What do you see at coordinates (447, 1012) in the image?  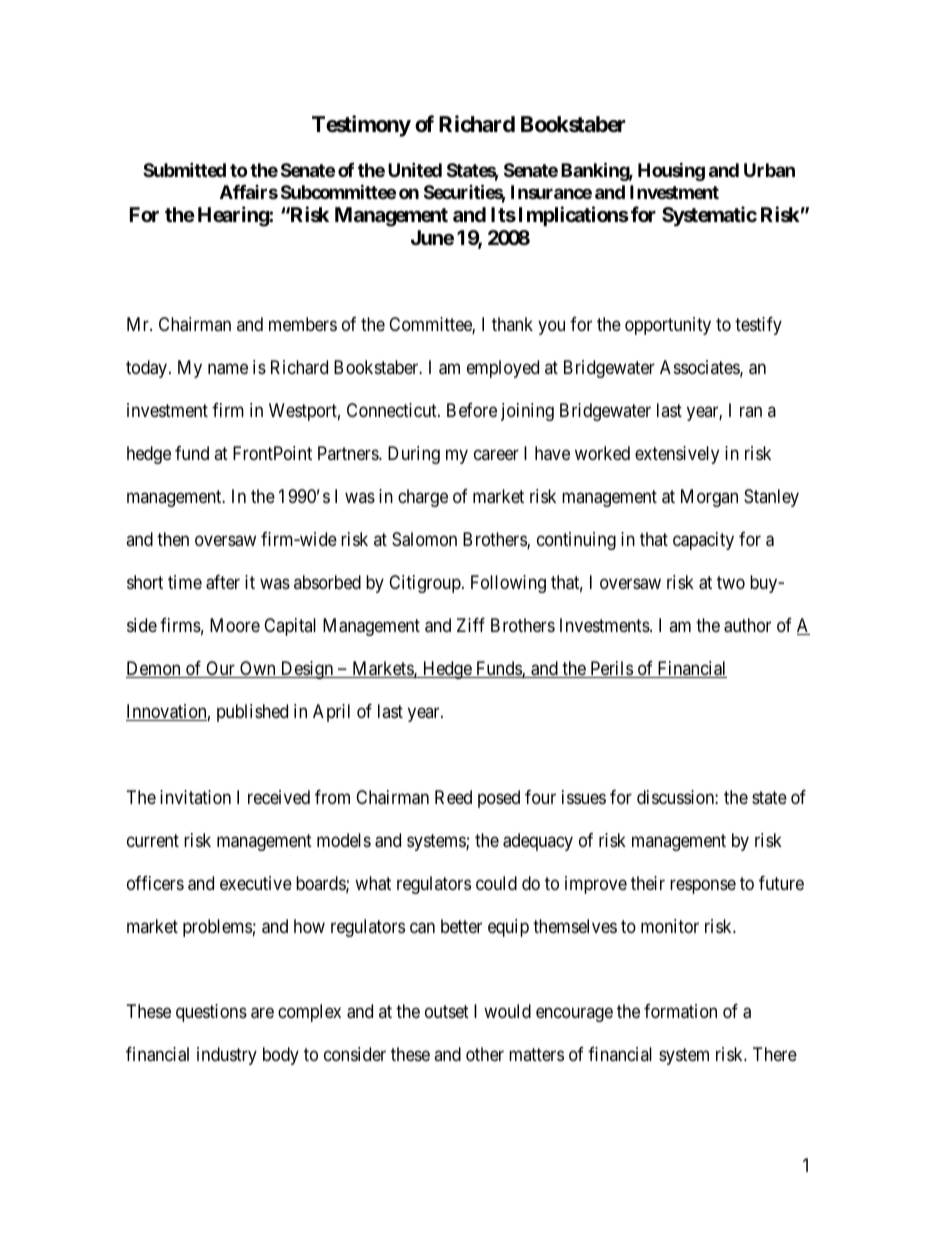 I see `outset` at bounding box center [447, 1012].
